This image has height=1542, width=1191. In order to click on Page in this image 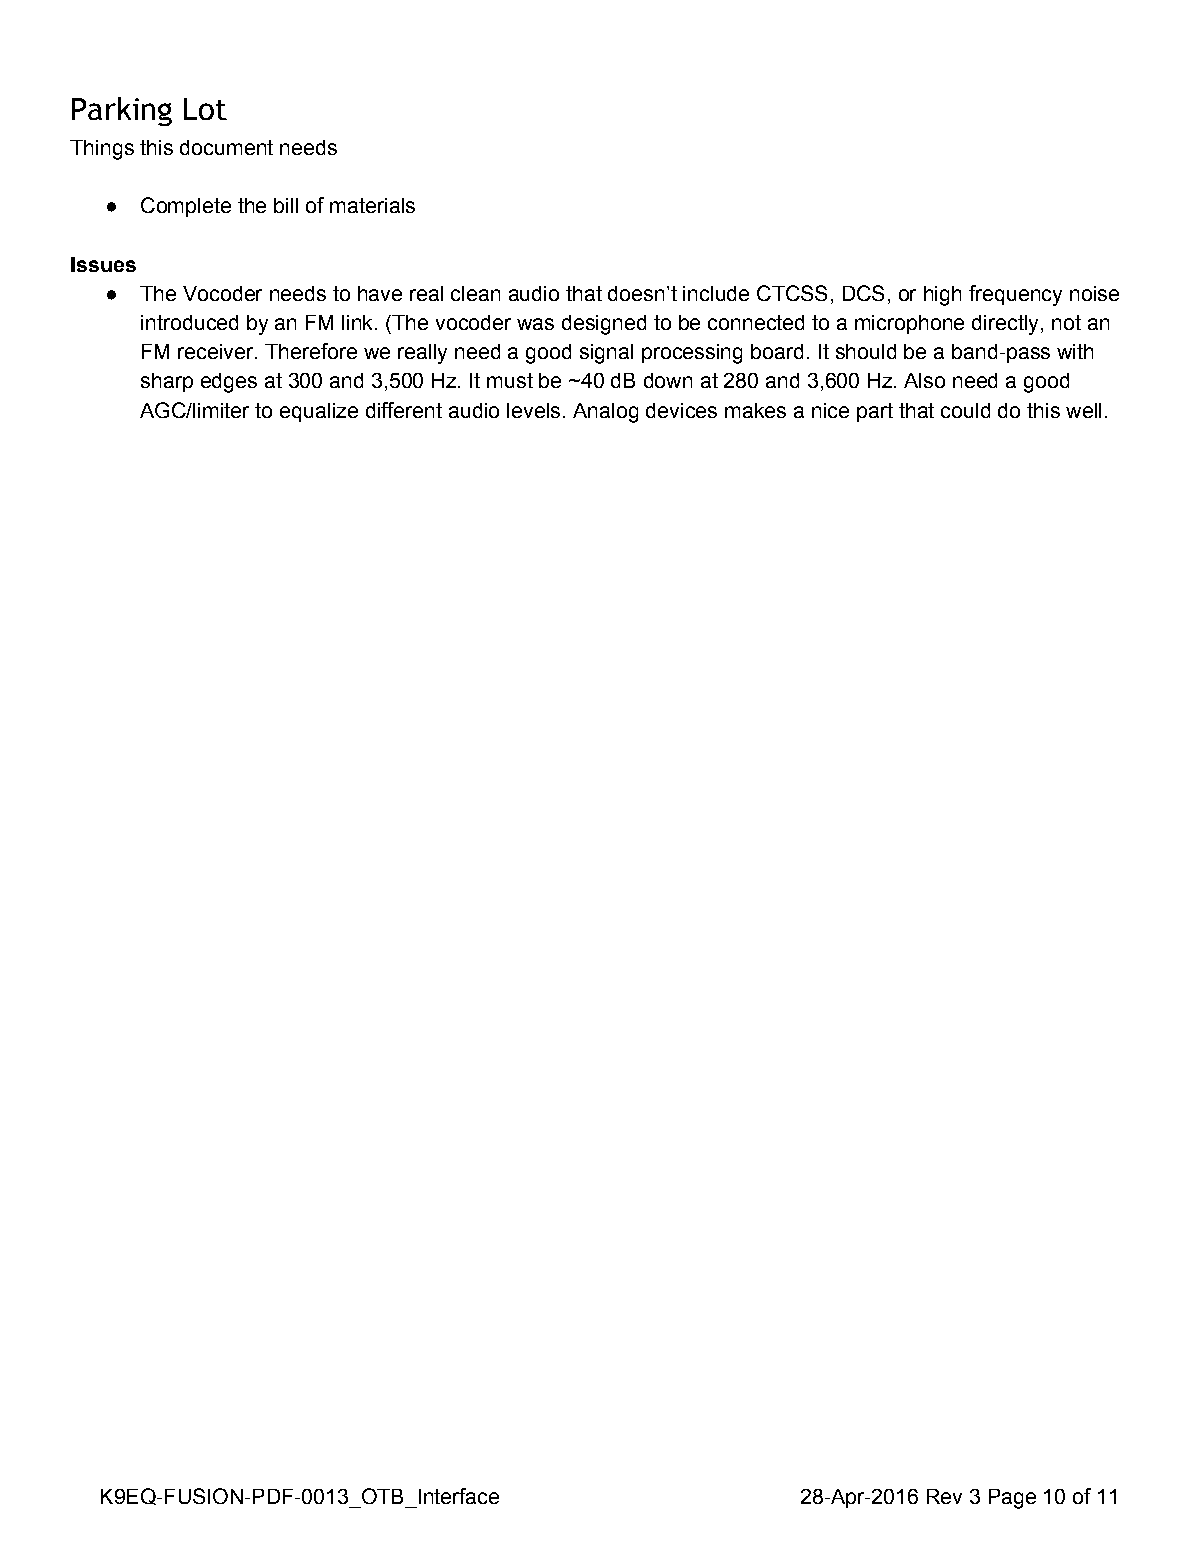, I will do `click(1012, 1499)`.
